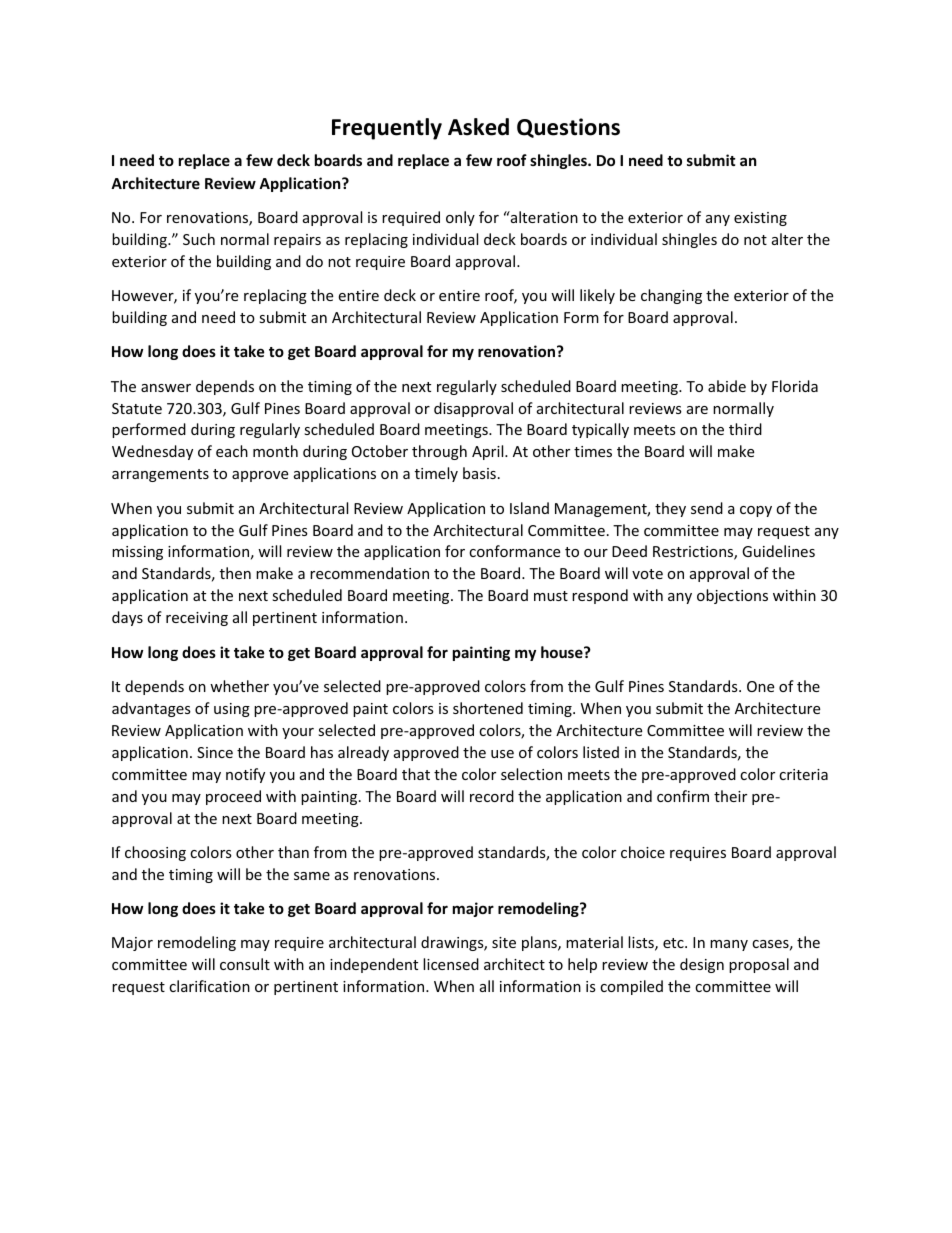  Describe the element at coordinates (245, 964) in the document. I see `consult` at that location.
